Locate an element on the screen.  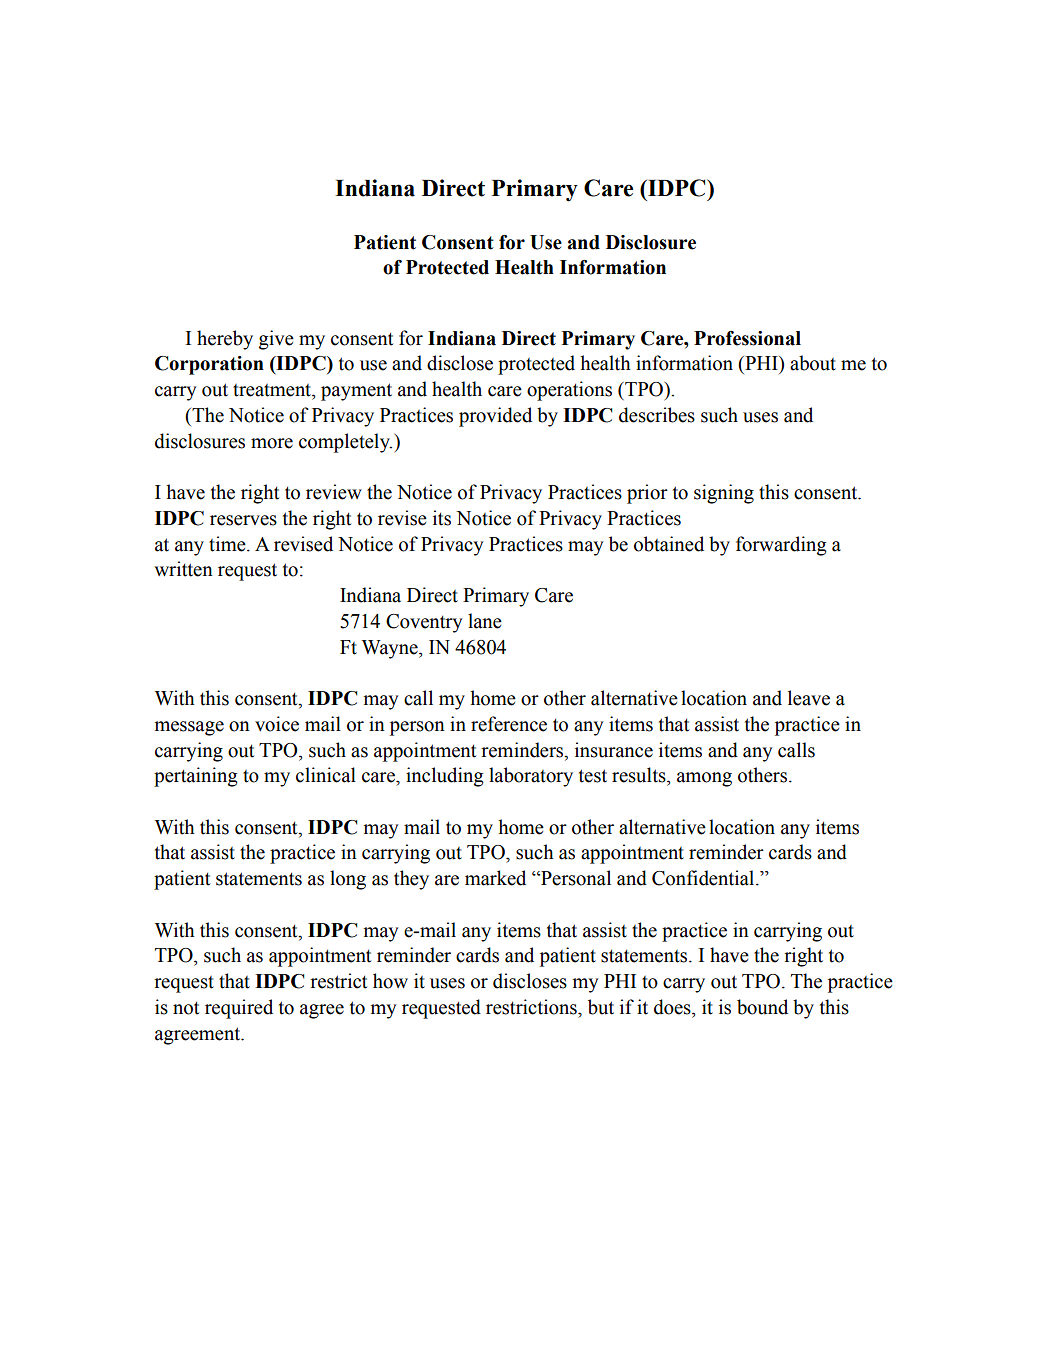
pertaining is located at coordinates (196, 777).
